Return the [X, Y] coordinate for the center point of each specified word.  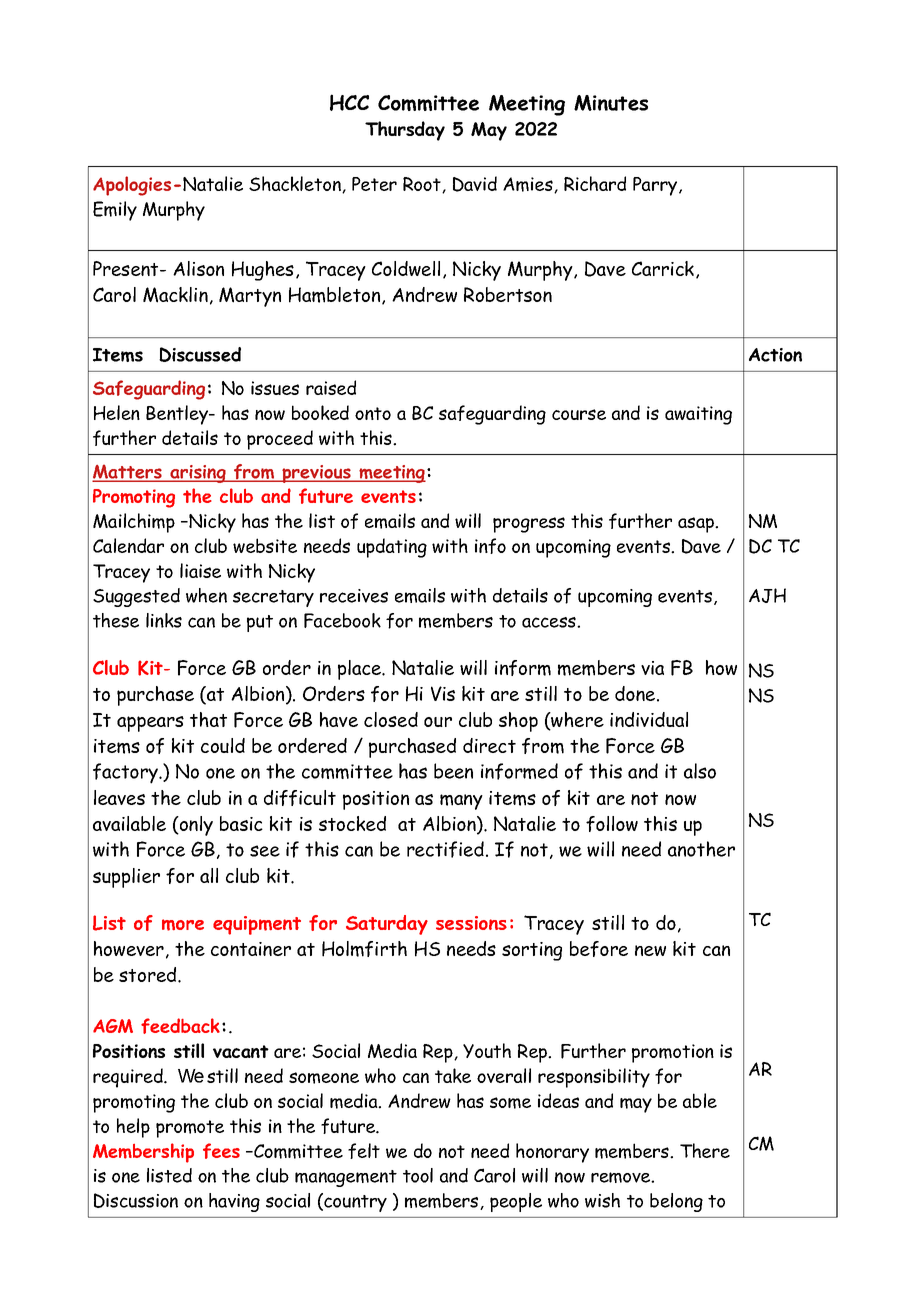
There [705, 1150]
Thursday [405, 131]
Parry [656, 186]
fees [221, 1151]
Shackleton [296, 184]
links [164, 620]
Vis [443, 693]
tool [418, 1175]
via [652, 668]
